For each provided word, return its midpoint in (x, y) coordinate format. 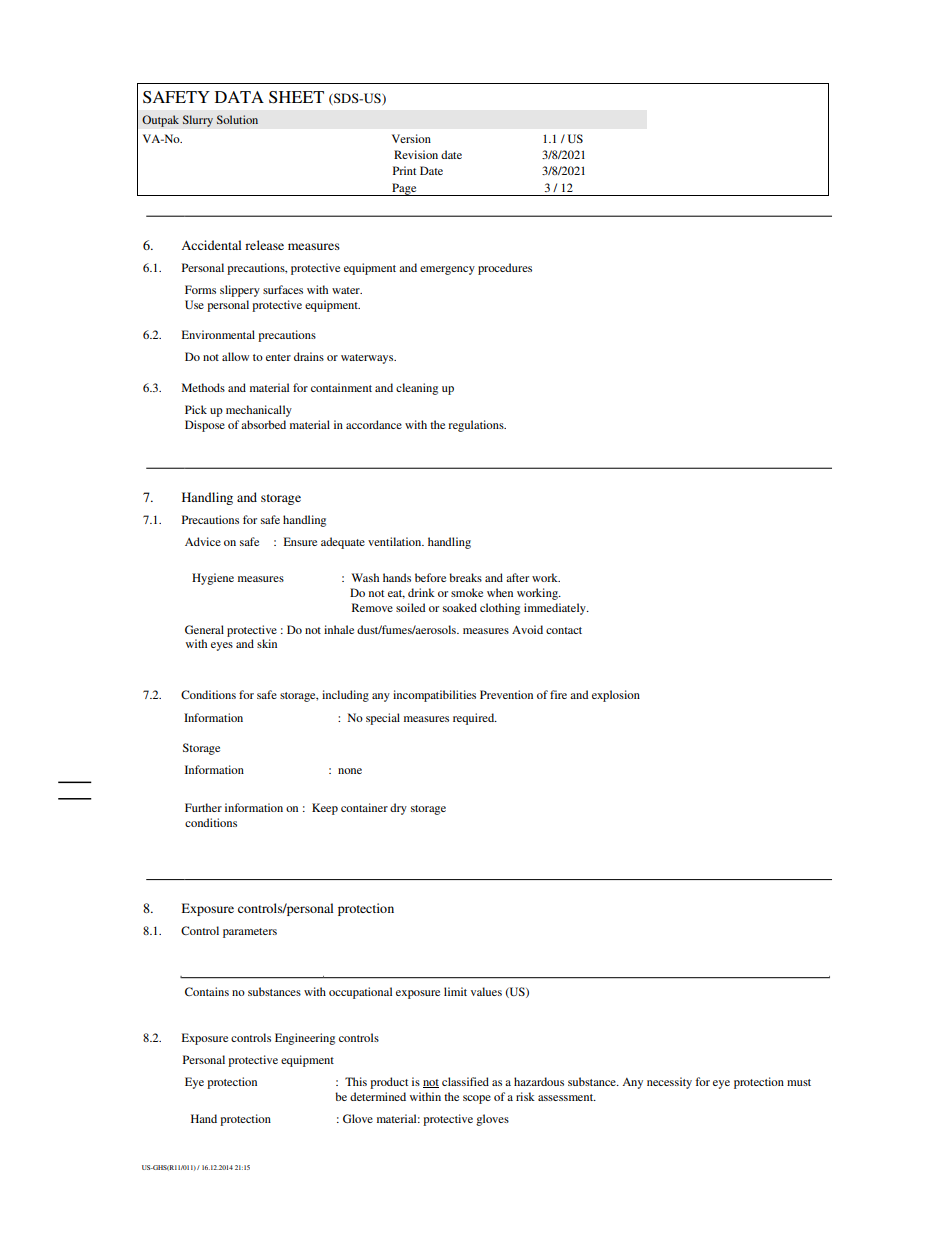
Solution (237, 119)
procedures (505, 269)
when (500, 592)
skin (267, 643)
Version (411, 138)
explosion (616, 696)
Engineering (305, 1039)
